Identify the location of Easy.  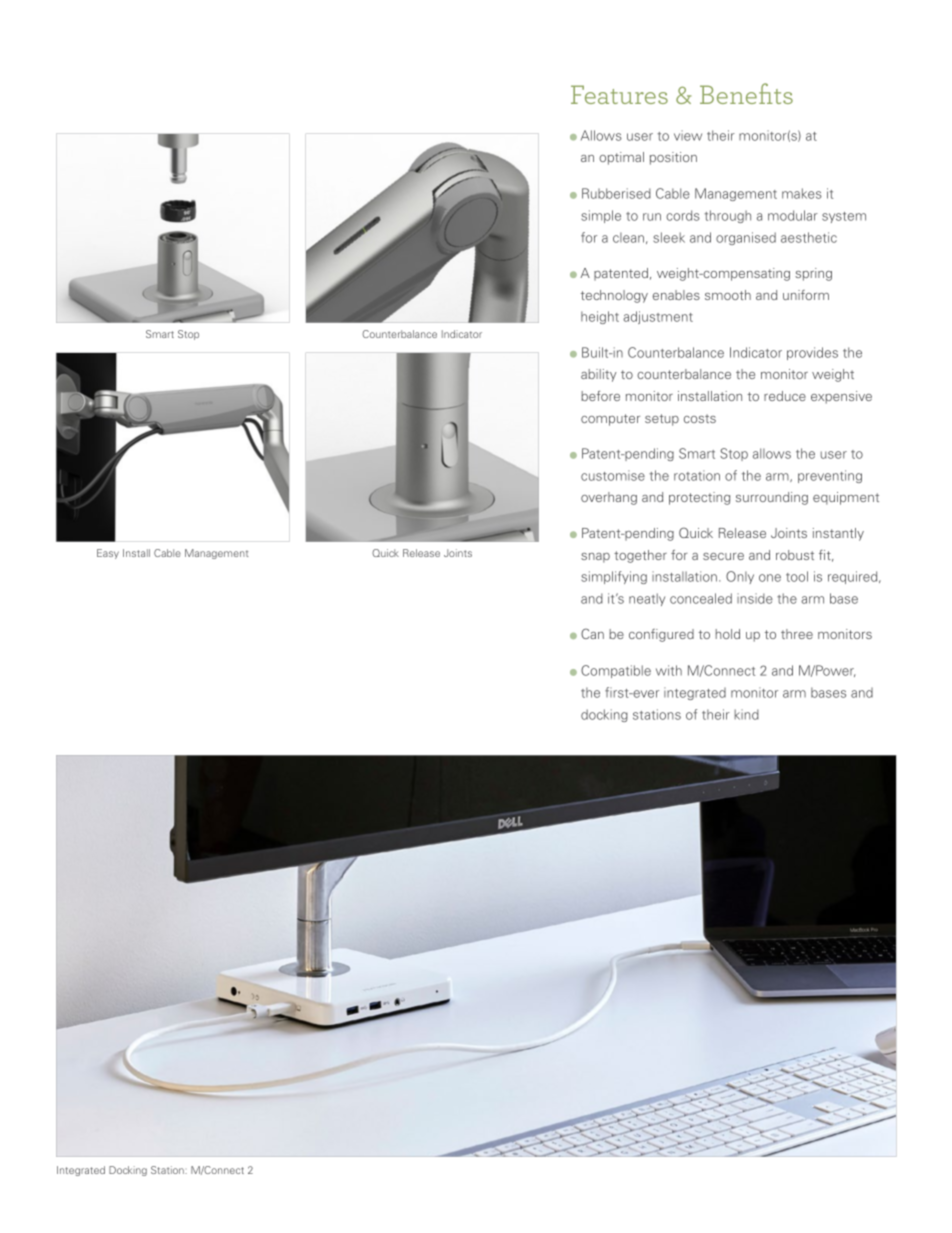
(108, 554).
